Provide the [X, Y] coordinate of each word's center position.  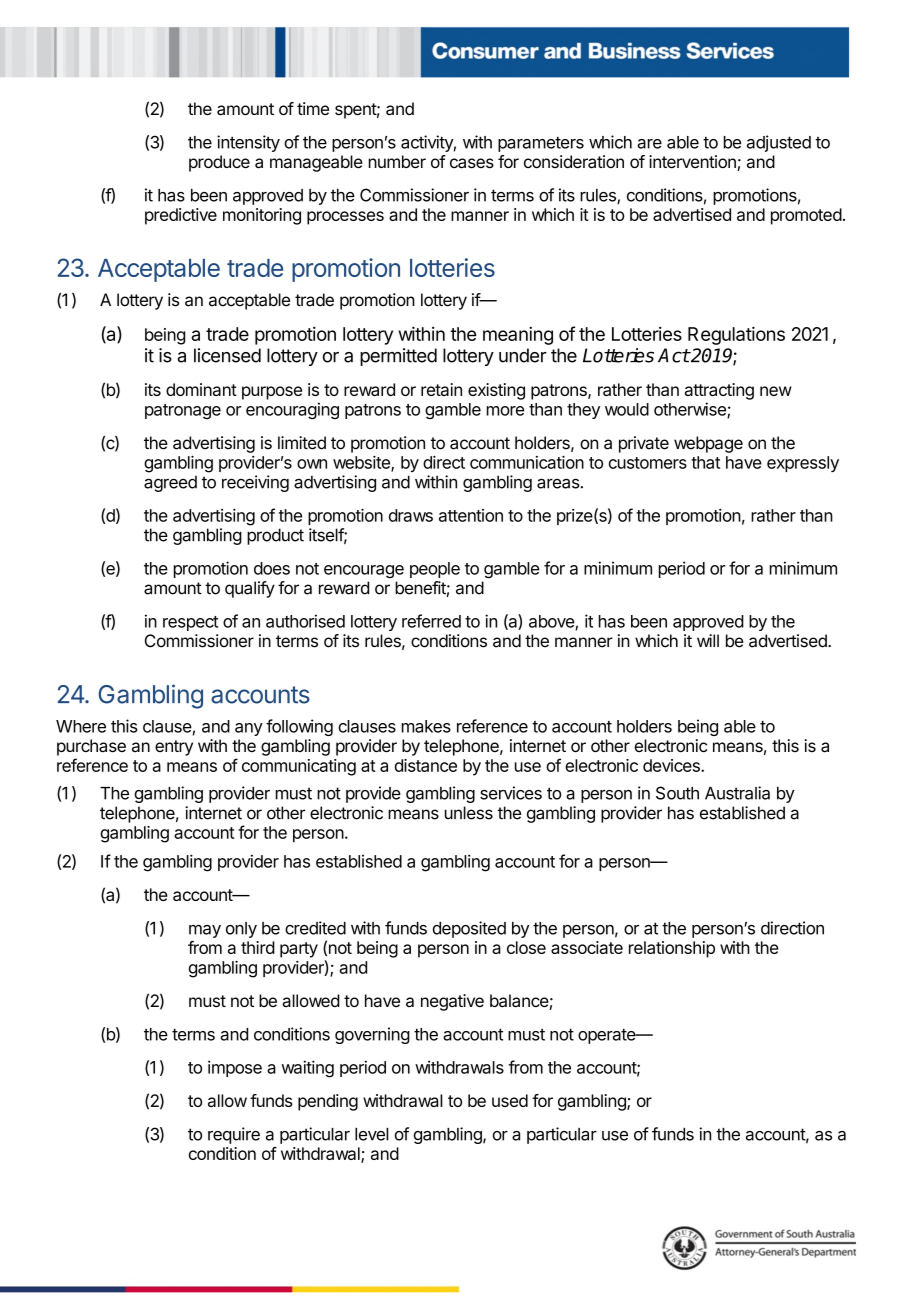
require [234, 1135]
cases [472, 163]
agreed [170, 484]
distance [426, 765]
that [705, 462]
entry [174, 748]
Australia [737, 793]
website [362, 463]
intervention [693, 163]
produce [219, 163]
